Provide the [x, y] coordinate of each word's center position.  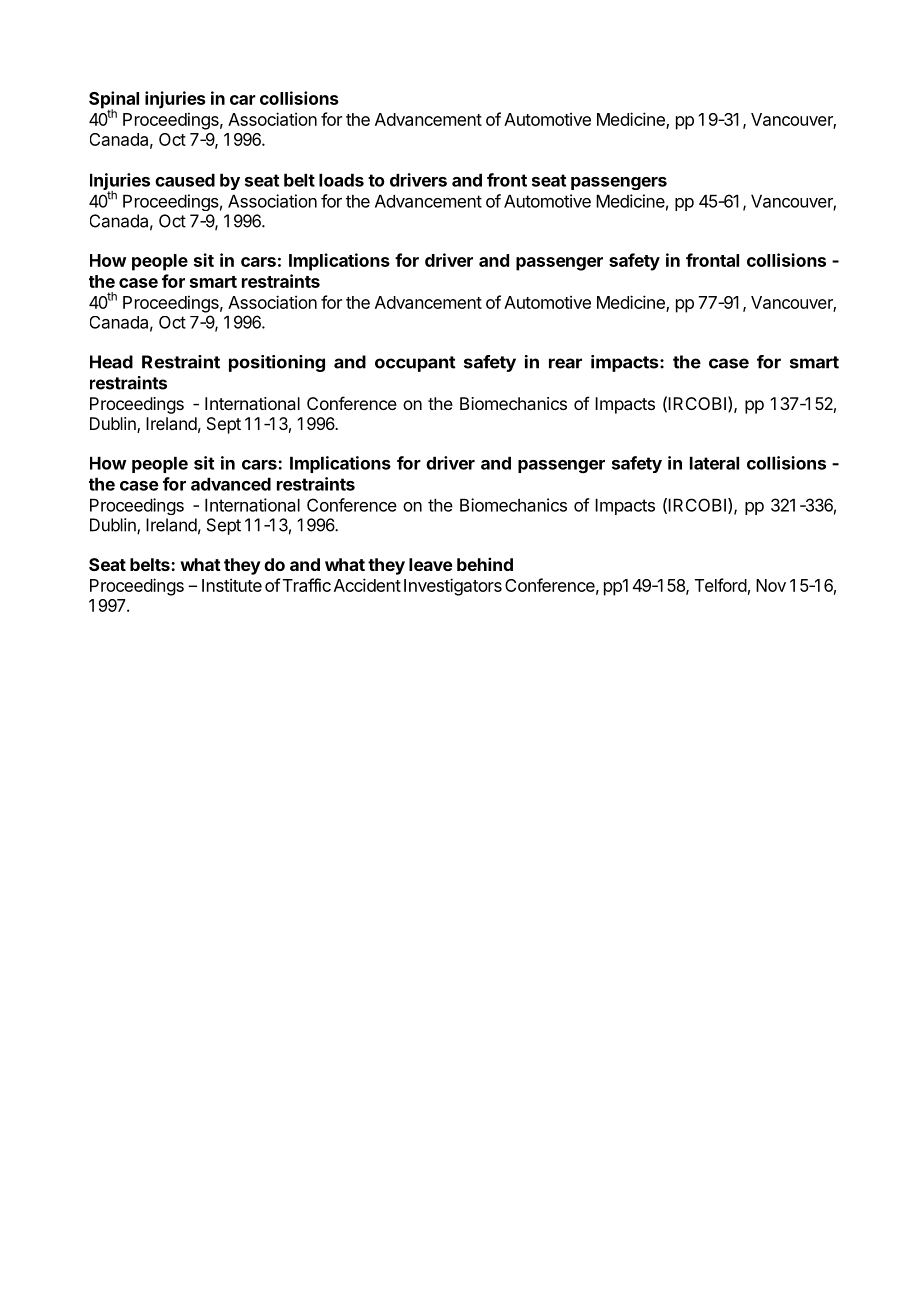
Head [111, 362]
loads [341, 180]
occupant [415, 364]
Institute [232, 585]
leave [431, 564]
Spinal [114, 101]
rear [565, 363]
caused [185, 180]
